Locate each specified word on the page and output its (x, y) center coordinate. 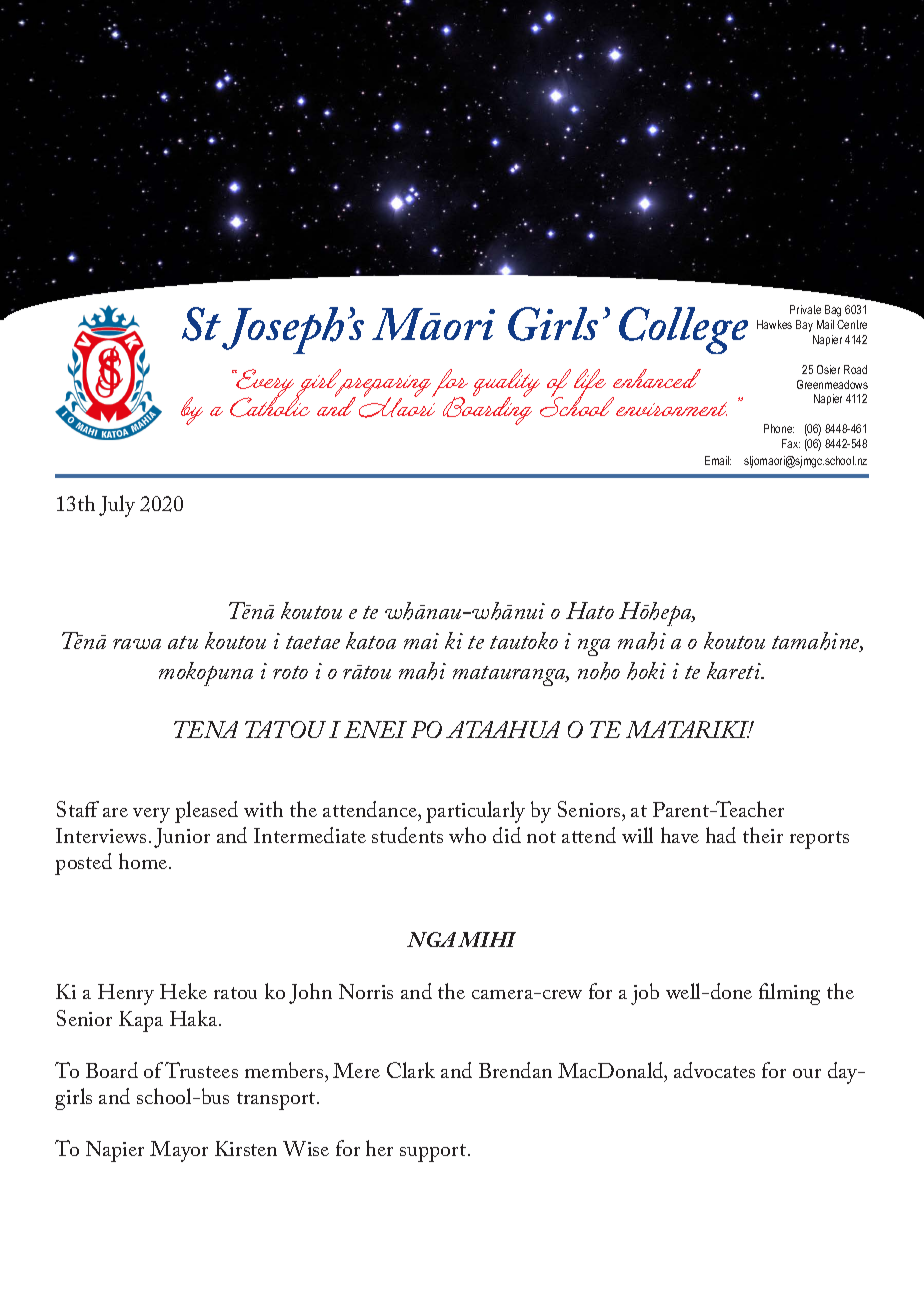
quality (506, 384)
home (144, 861)
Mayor (179, 1151)
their (763, 835)
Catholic (270, 405)
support (434, 1153)
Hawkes (774, 324)
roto (290, 672)
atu (183, 642)
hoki (646, 671)
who (467, 835)
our (807, 1073)
